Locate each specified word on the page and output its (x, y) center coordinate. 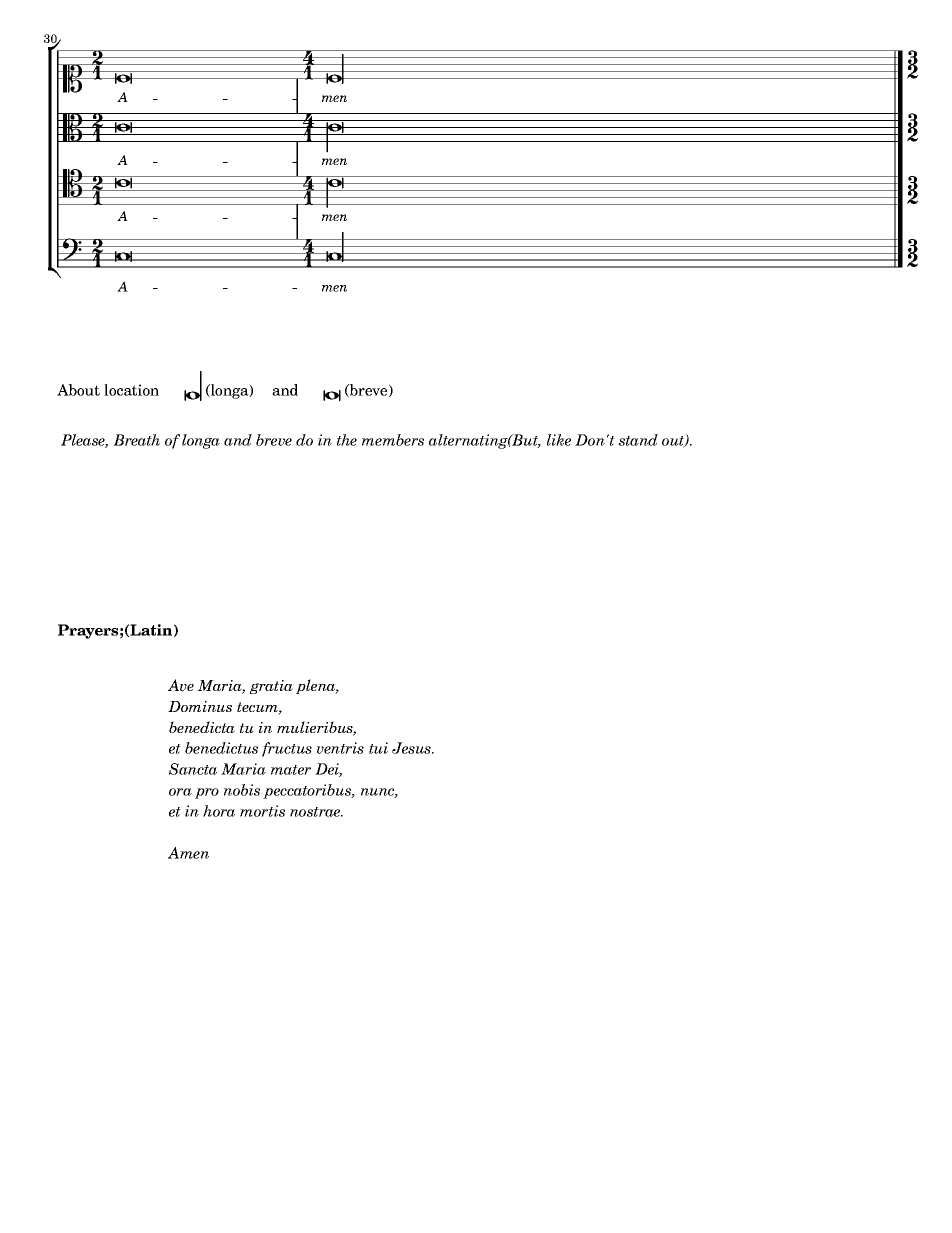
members (393, 440)
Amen (188, 853)
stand (638, 440)
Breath (136, 440)
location (131, 390)
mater (291, 770)
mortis (262, 811)
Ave (181, 685)
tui (378, 748)
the (347, 440)
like (559, 440)
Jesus (412, 748)
